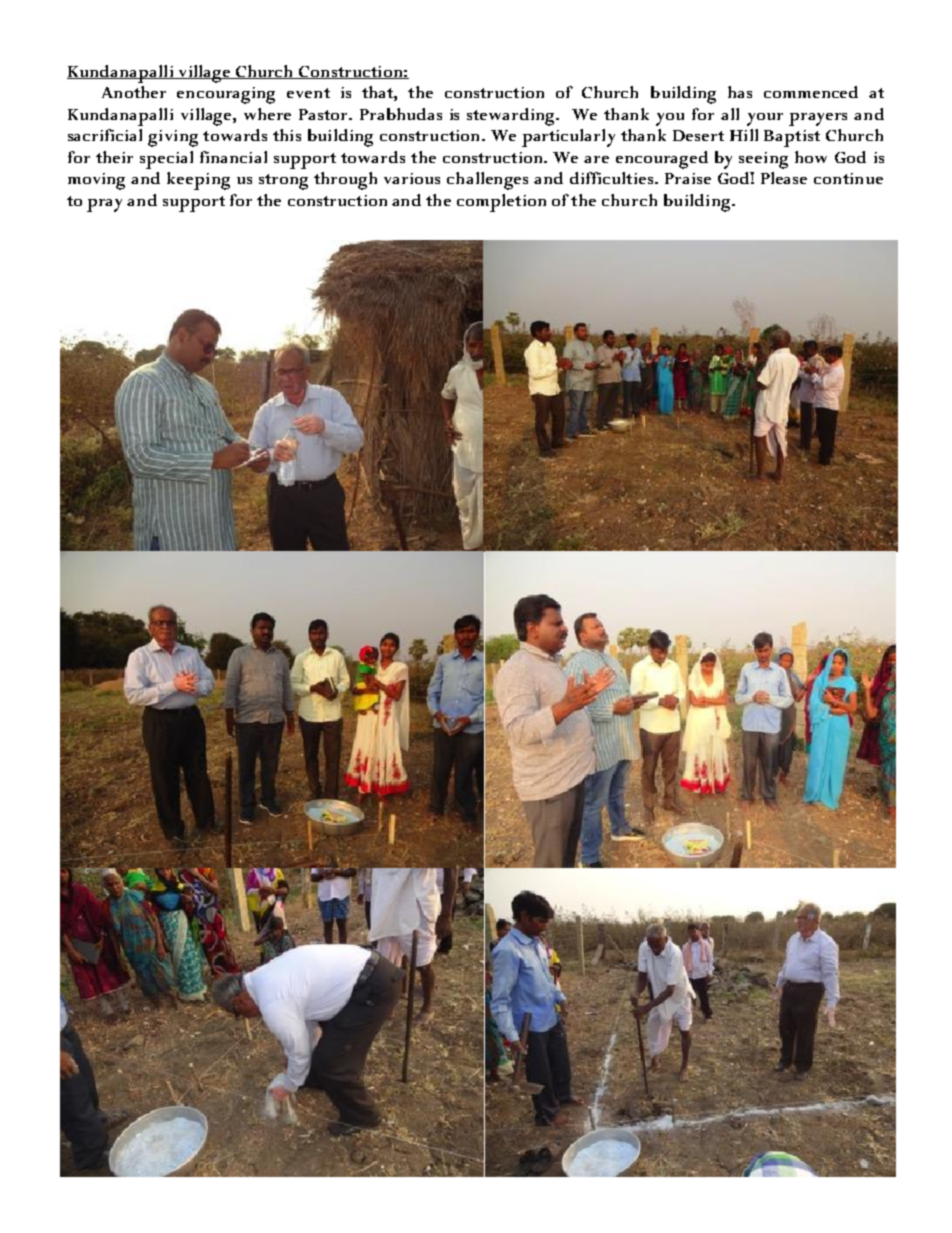 This image has height=1233, width=952. Describe the element at coordinates (501, 203) in the image. I see `completion` at that location.
